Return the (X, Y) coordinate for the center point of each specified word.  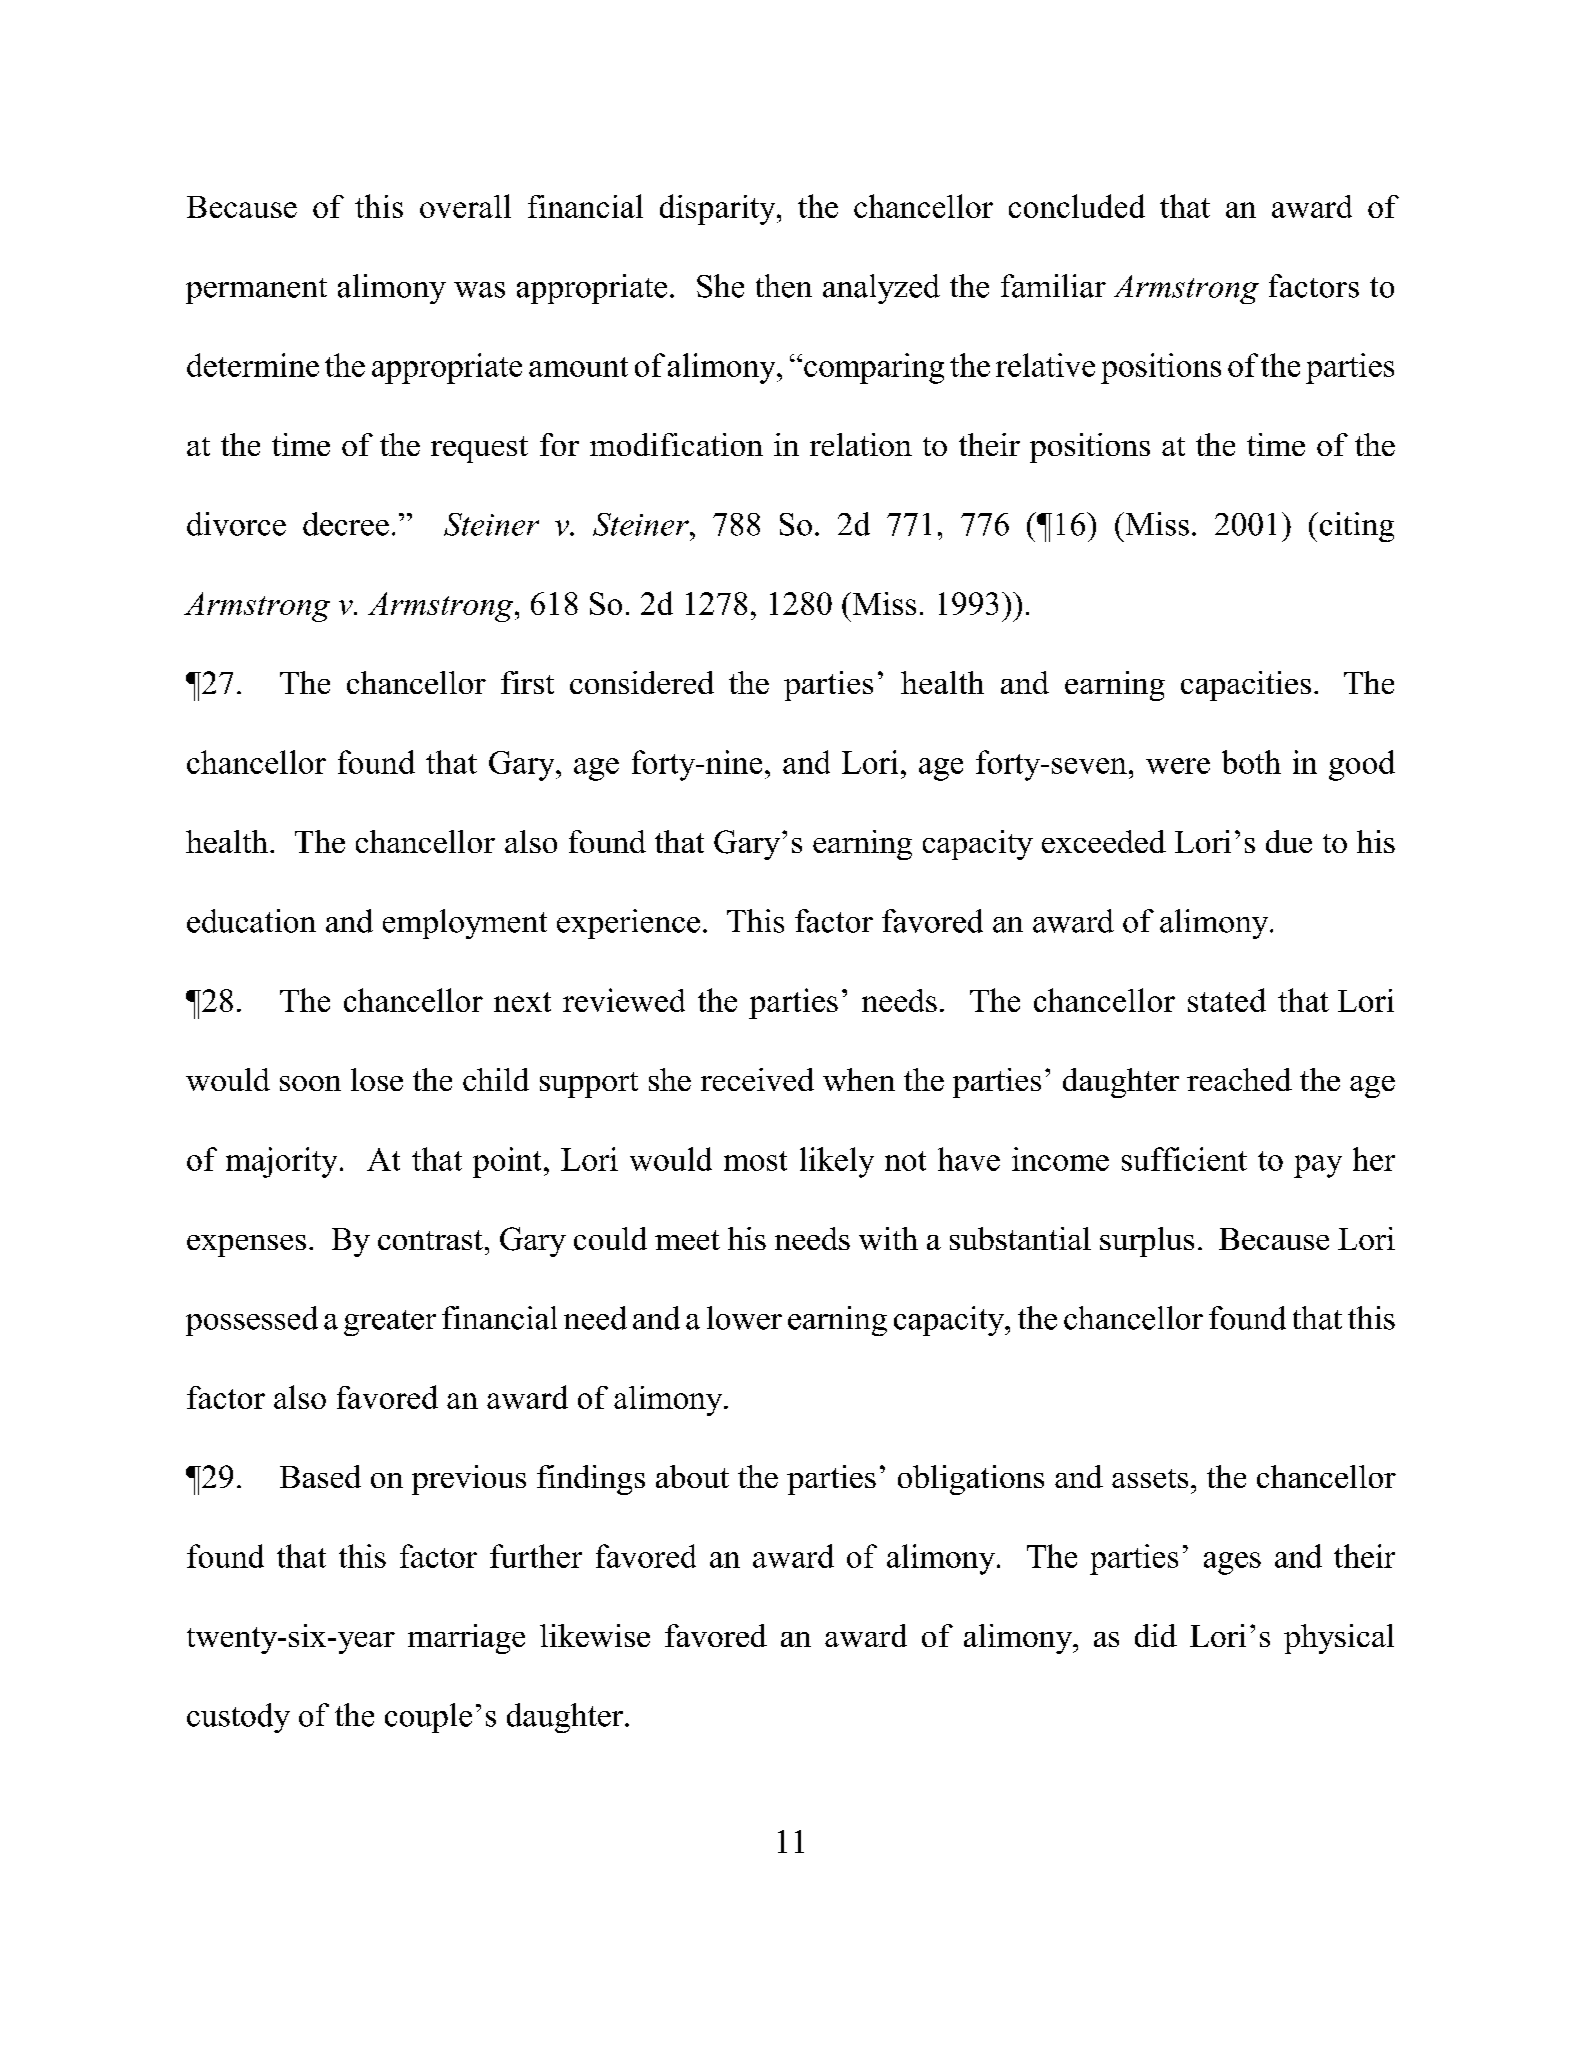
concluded (1077, 206)
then (784, 286)
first (527, 682)
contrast (430, 1240)
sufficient (1184, 1159)
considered (642, 682)
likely (837, 1162)
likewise (595, 1635)
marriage (466, 1639)
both (1251, 762)
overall (465, 206)
